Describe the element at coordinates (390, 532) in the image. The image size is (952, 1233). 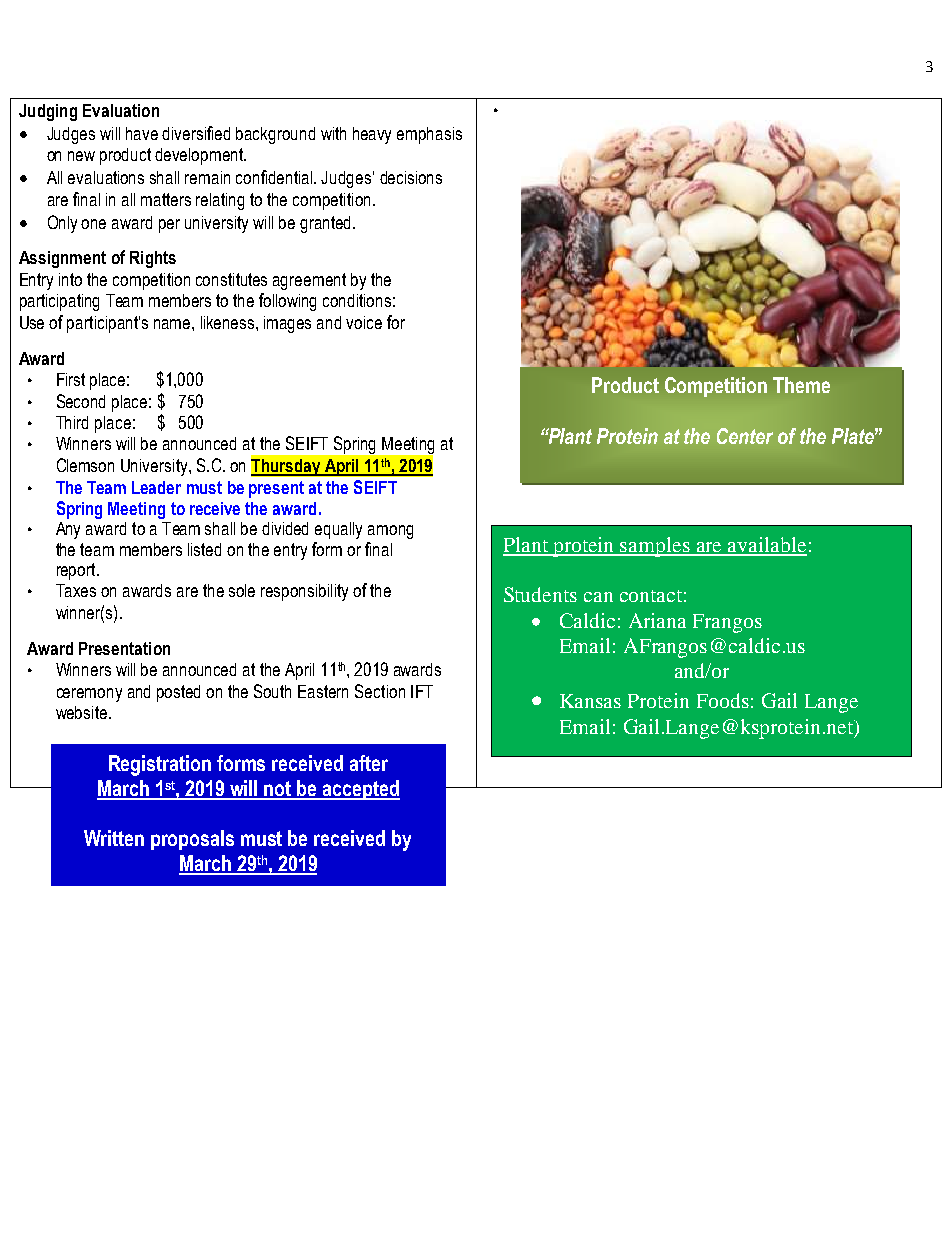
I see `among` at that location.
